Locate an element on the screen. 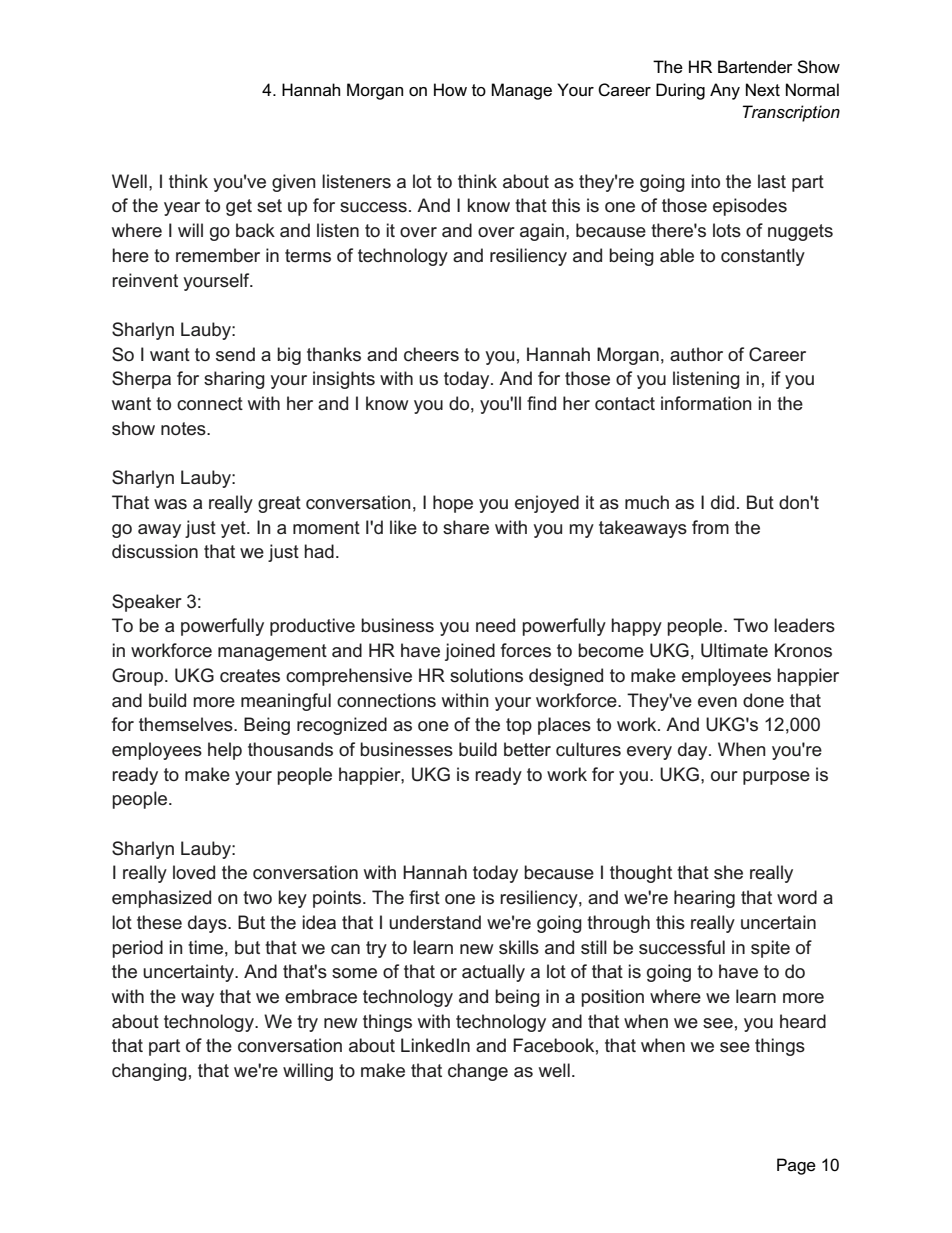 The height and width of the screenshot is (1233, 952). send is located at coordinates (235, 354).
